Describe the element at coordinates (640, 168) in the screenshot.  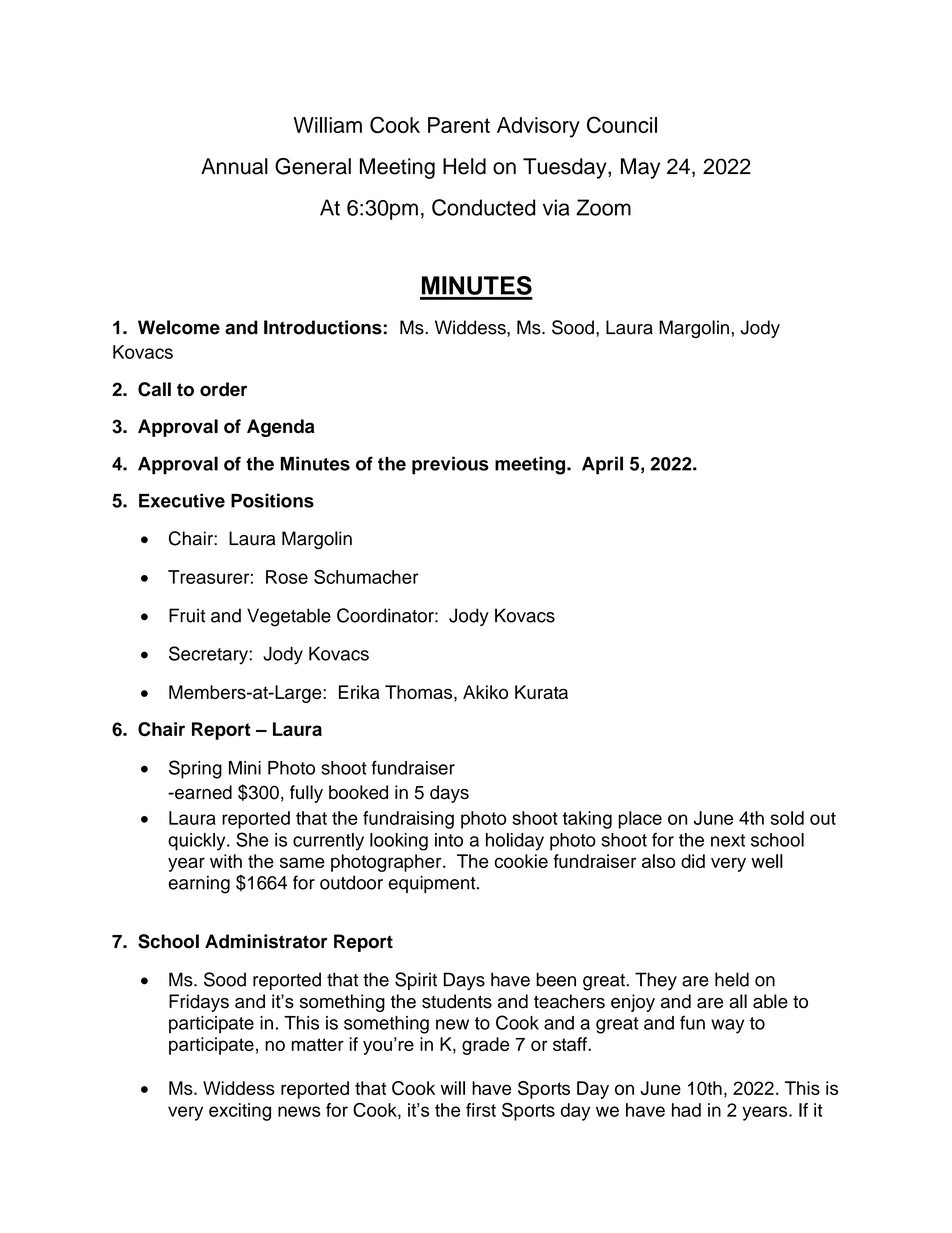
I see `May` at that location.
